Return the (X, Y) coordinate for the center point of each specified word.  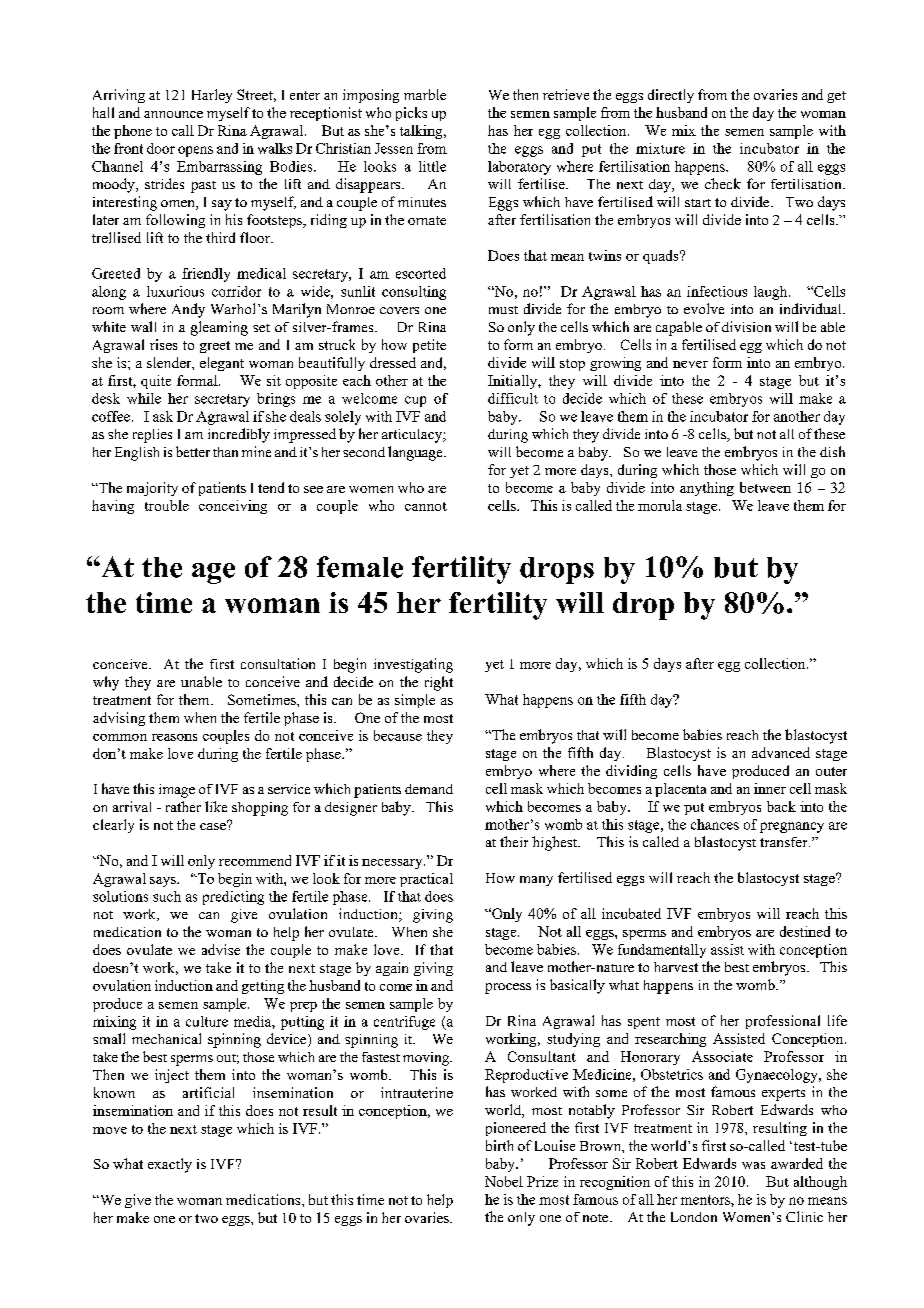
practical (426, 880)
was (753, 1165)
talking (422, 132)
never (690, 364)
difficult (513, 398)
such (167, 896)
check (723, 183)
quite (156, 382)
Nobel (504, 1181)
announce (173, 114)
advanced (781, 752)
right (439, 683)
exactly (170, 1165)
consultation (278, 663)
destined (805, 931)
